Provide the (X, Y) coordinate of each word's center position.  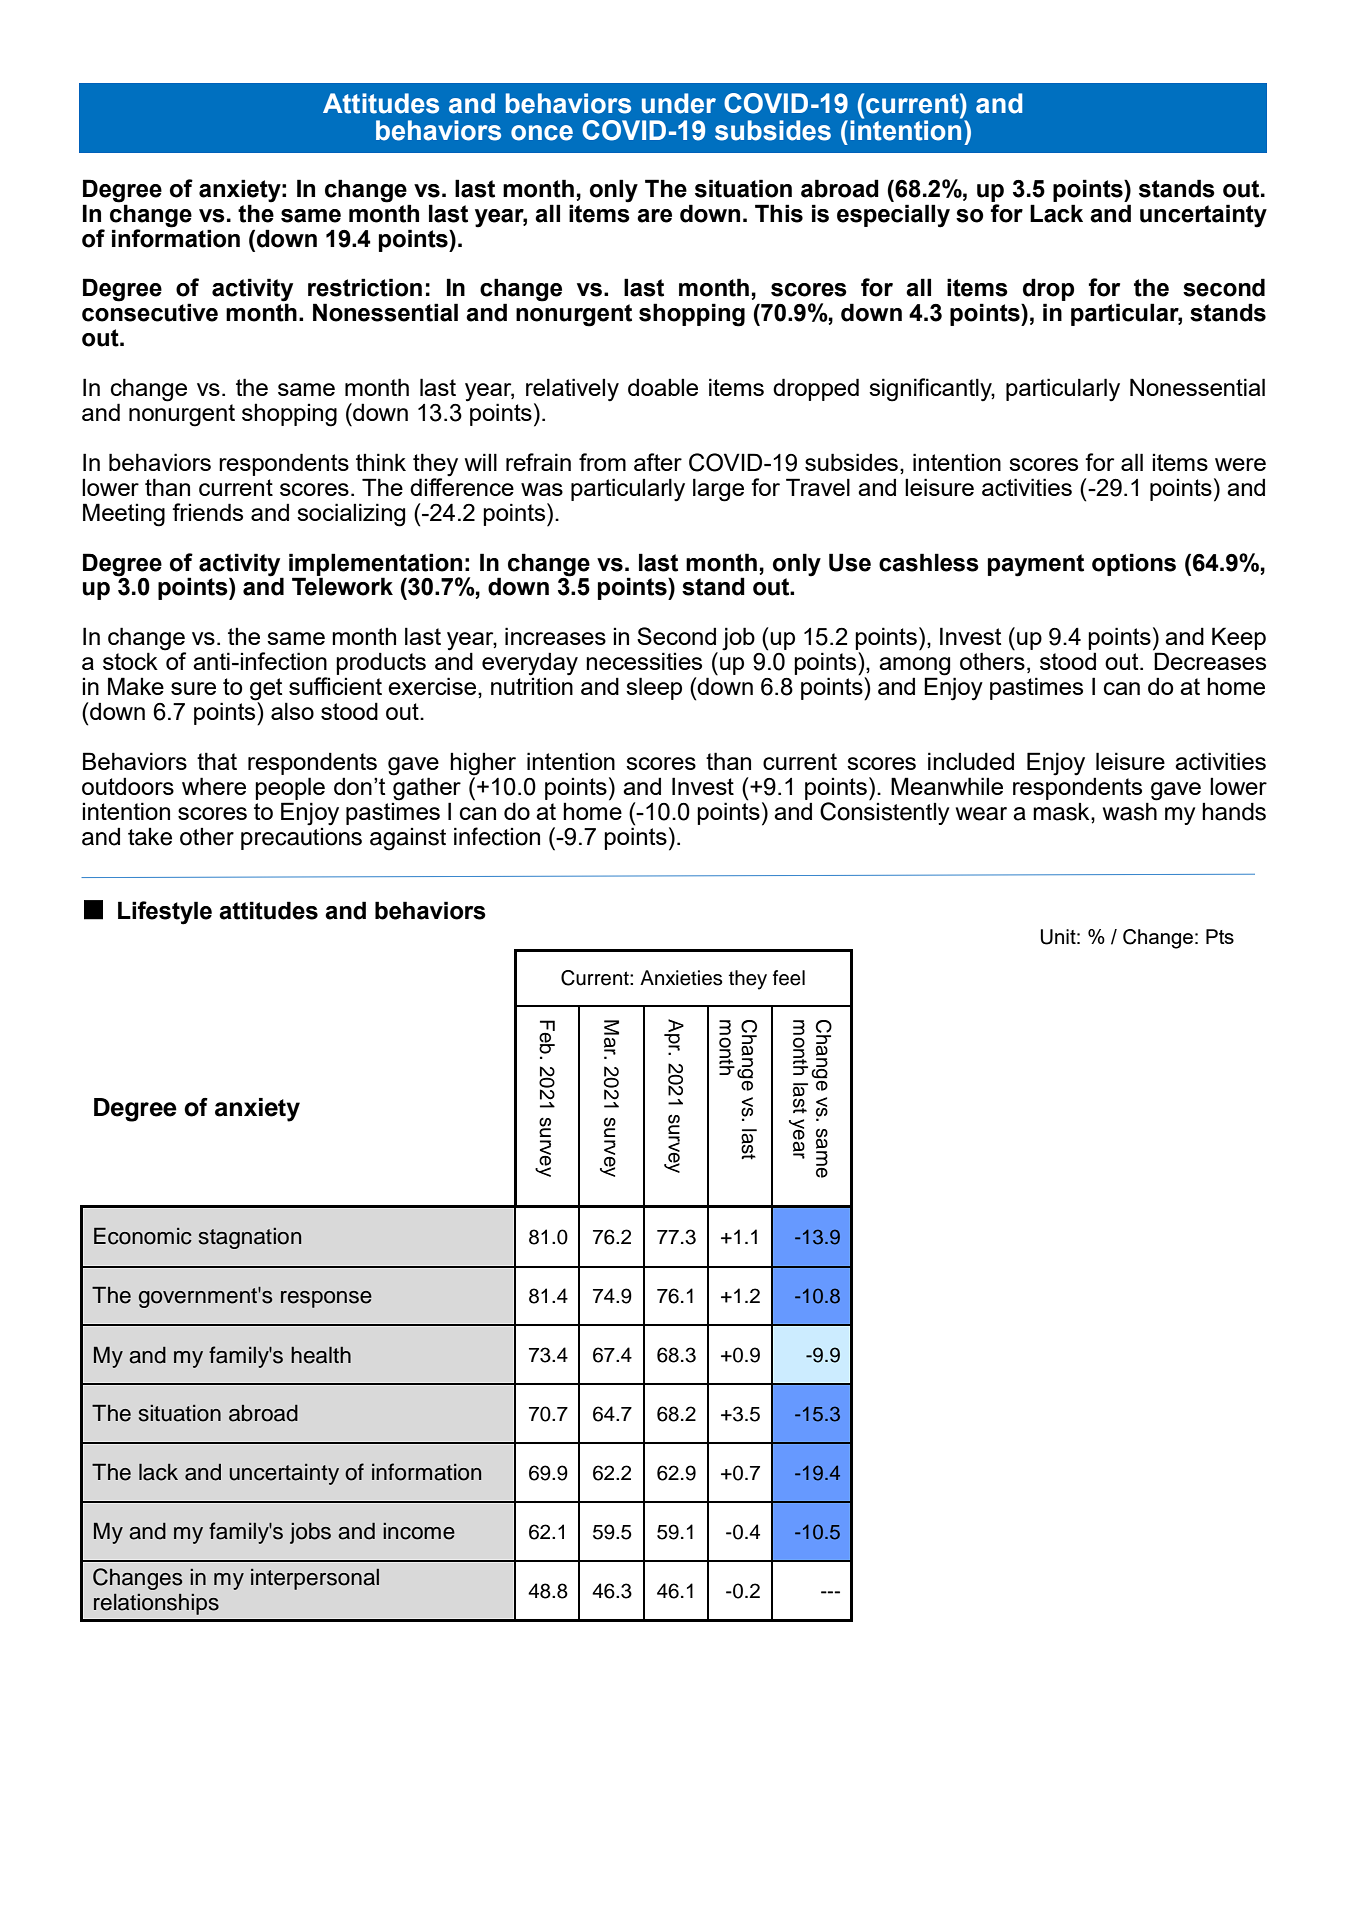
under (679, 103)
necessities (644, 661)
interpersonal (315, 1579)
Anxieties (681, 978)
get (266, 690)
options (1134, 564)
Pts (1220, 936)
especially (893, 216)
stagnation (250, 1238)
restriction (365, 287)
